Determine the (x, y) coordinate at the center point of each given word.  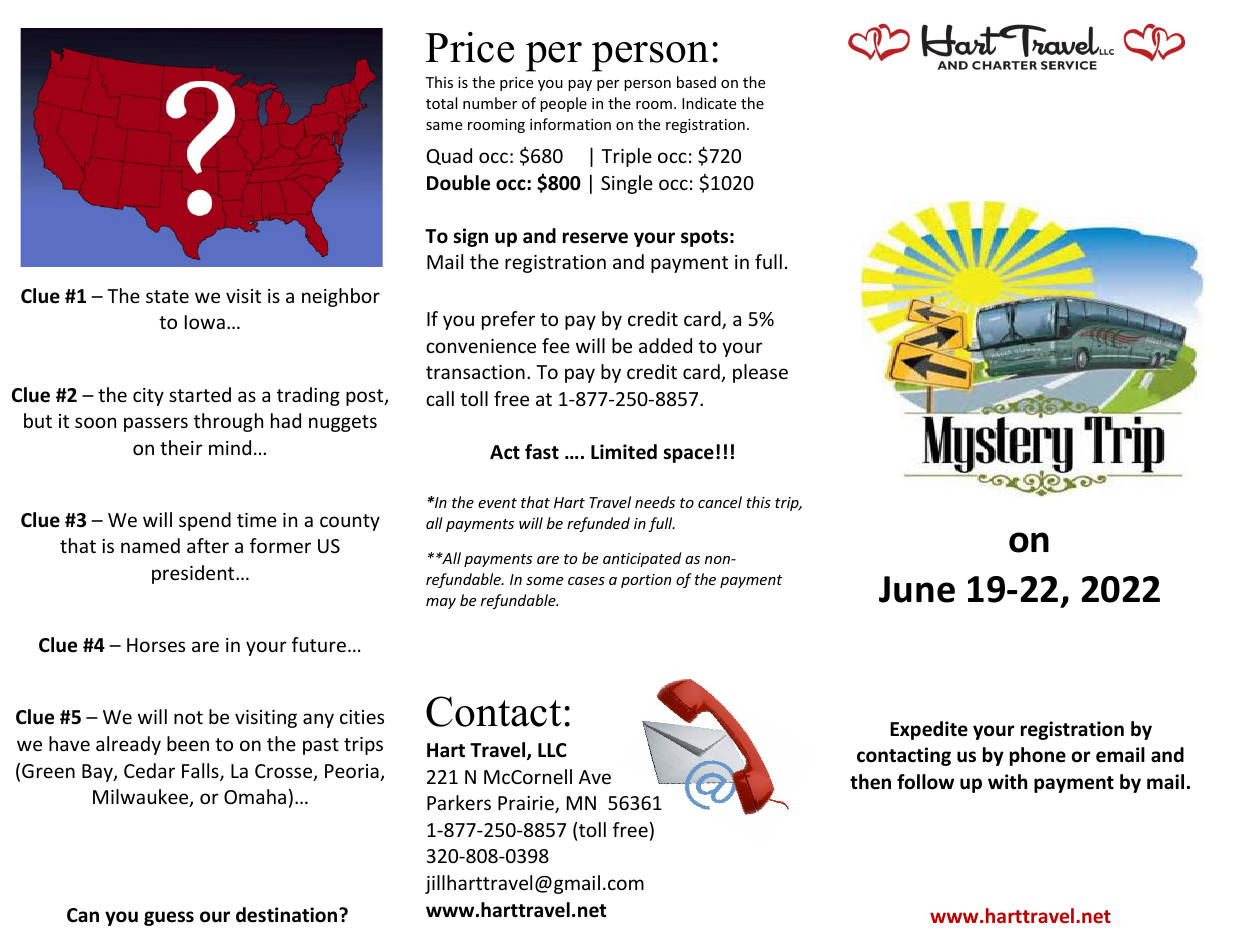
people (563, 104)
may (441, 603)
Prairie (527, 804)
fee (556, 345)
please (760, 373)
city (148, 397)
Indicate (709, 103)
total (441, 103)
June (917, 589)
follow (925, 782)
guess (169, 918)
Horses (156, 645)
